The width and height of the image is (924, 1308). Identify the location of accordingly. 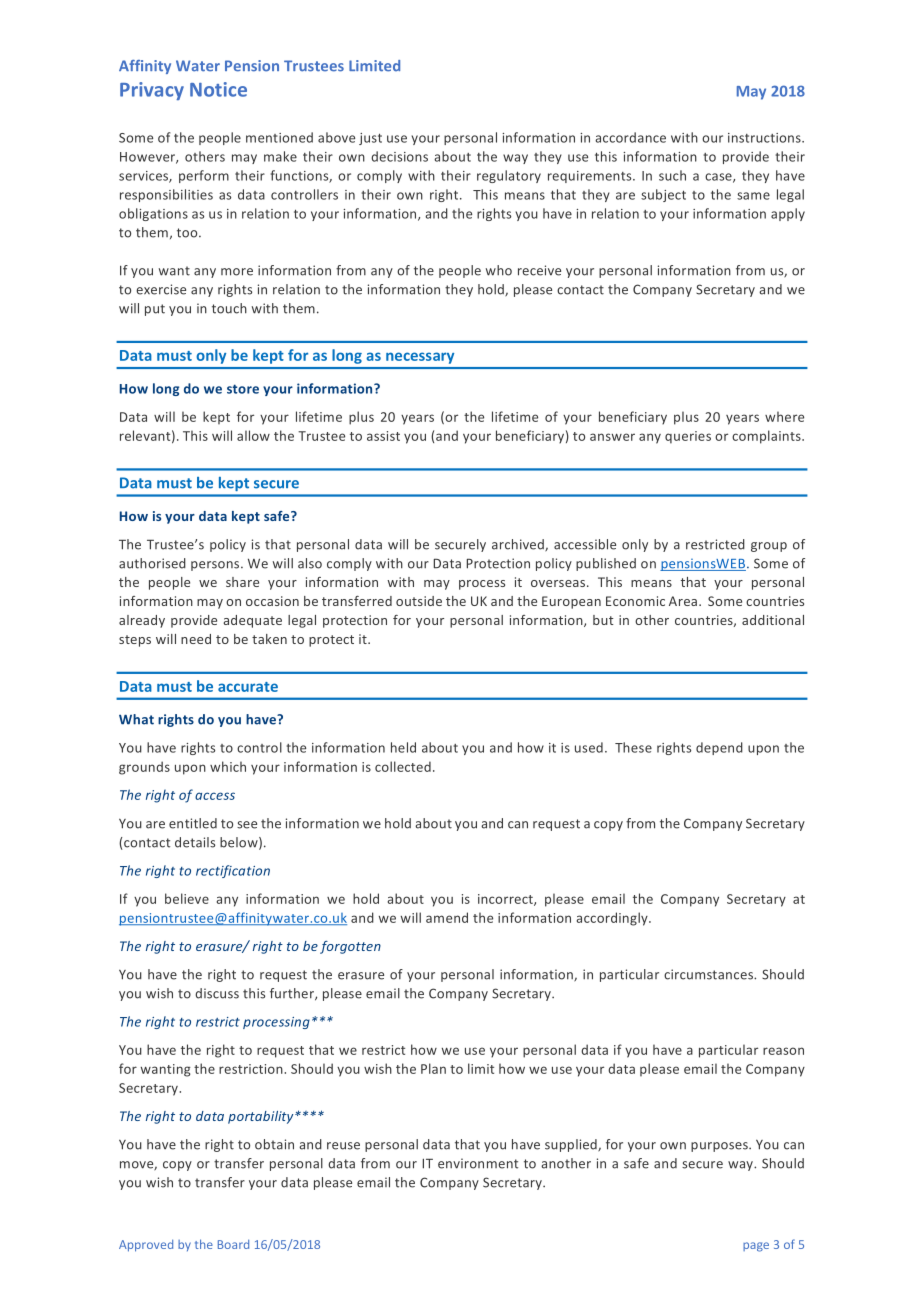
(613, 919).
